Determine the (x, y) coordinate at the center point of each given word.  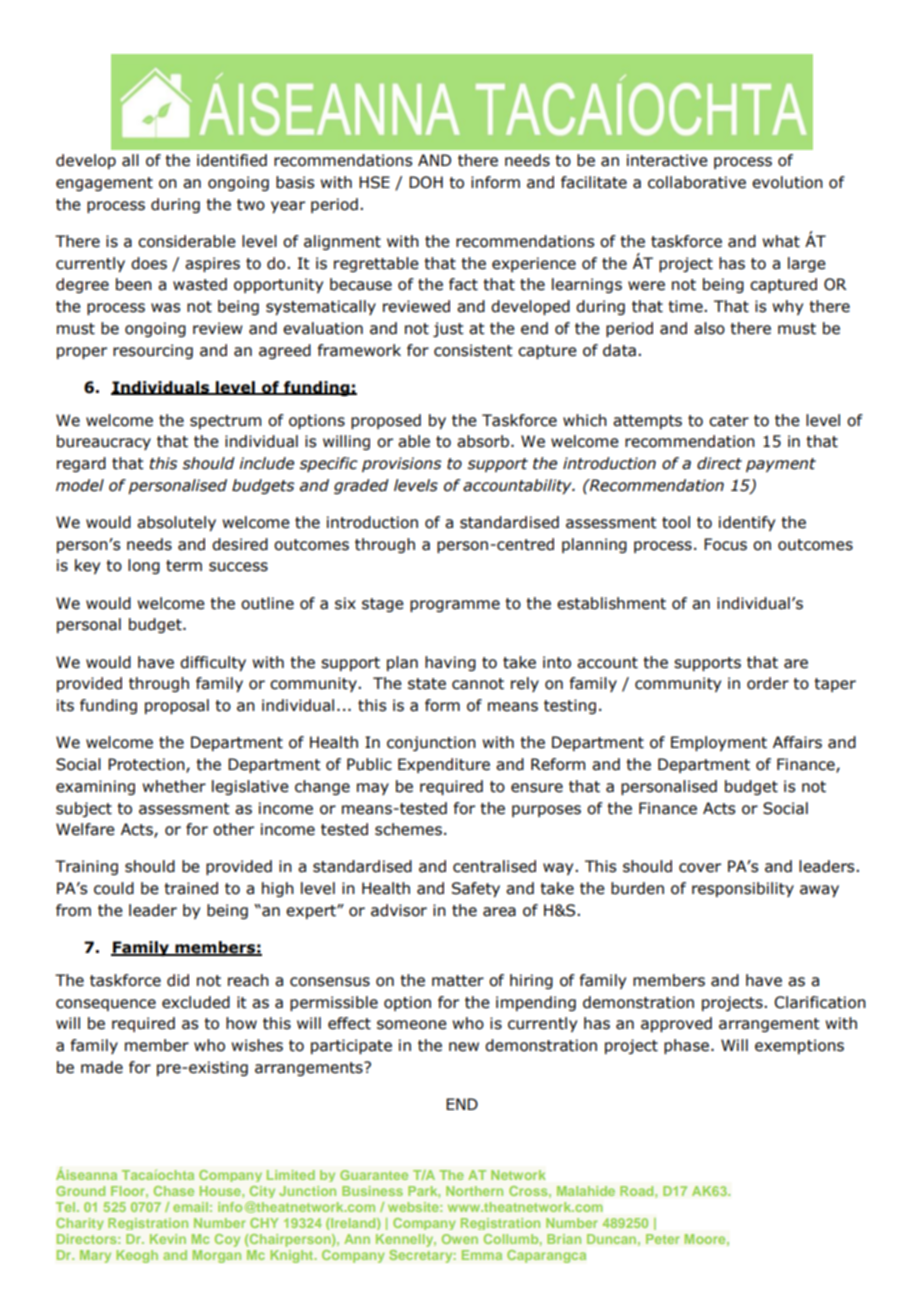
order (768, 683)
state (427, 684)
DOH (426, 182)
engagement (104, 184)
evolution (787, 182)
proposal (177, 706)
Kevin (168, 1239)
